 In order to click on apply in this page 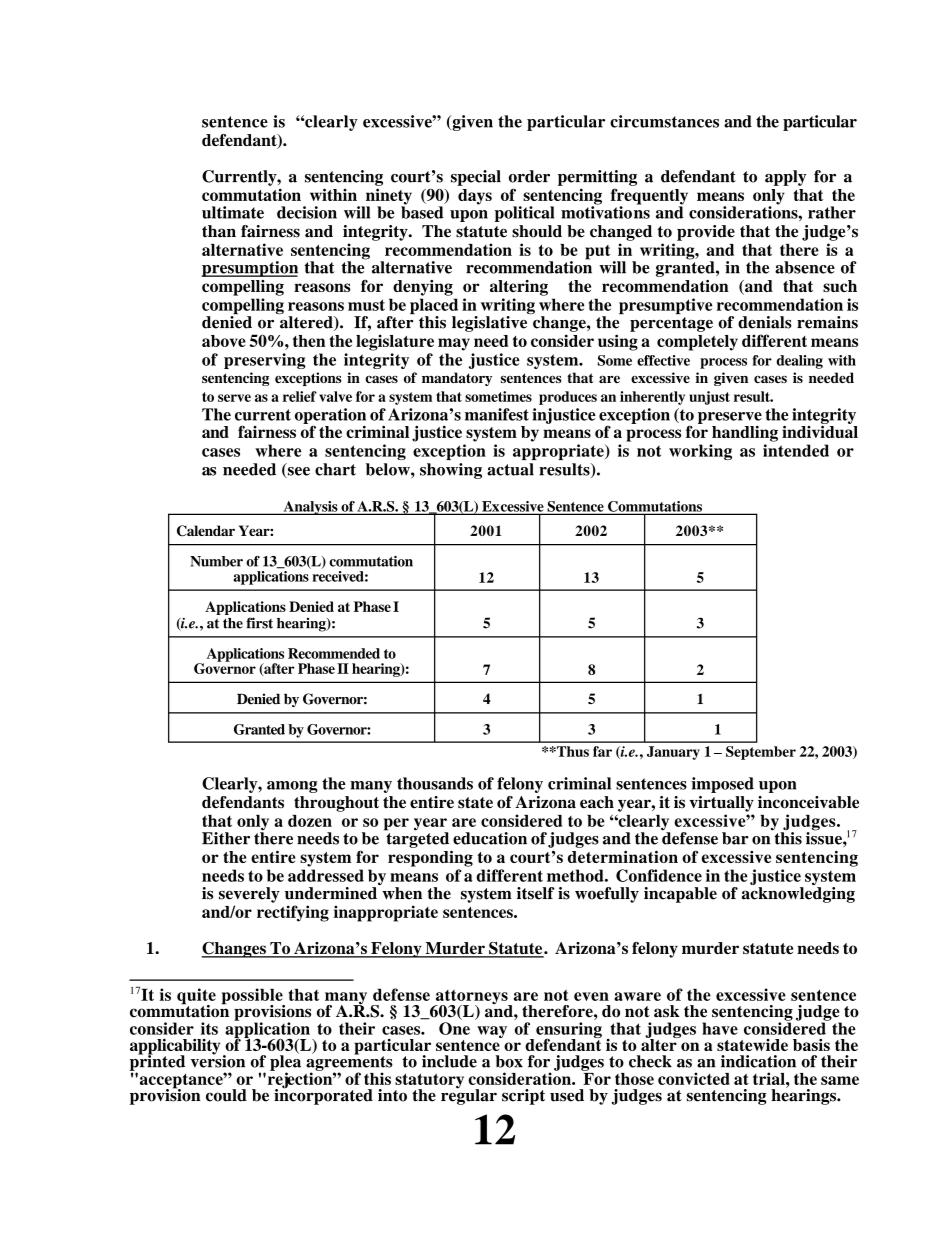, I will do `click(785, 178)`.
